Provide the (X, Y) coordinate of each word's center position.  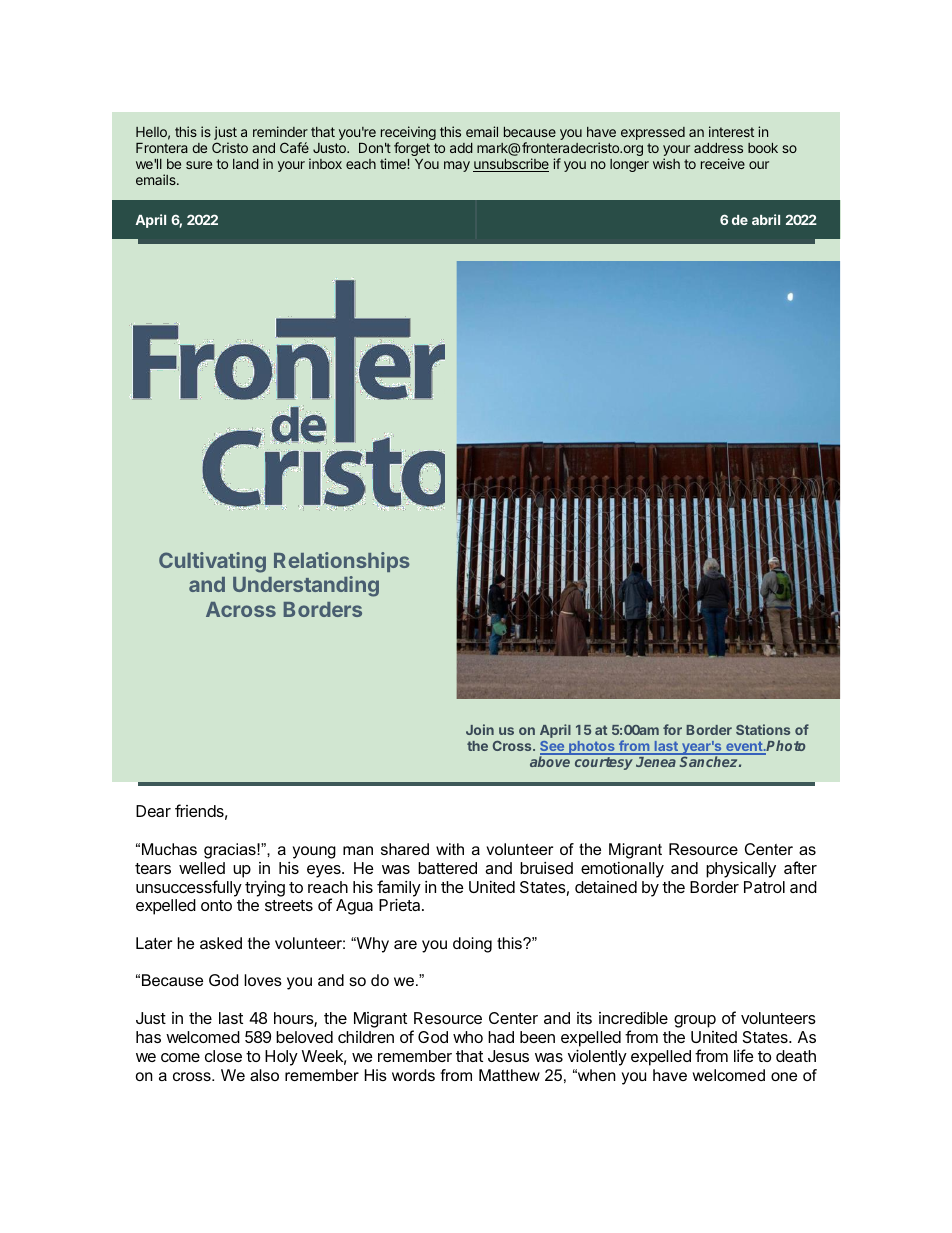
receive (723, 163)
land (246, 164)
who (468, 1037)
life (744, 1055)
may (457, 166)
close (223, 1056)
